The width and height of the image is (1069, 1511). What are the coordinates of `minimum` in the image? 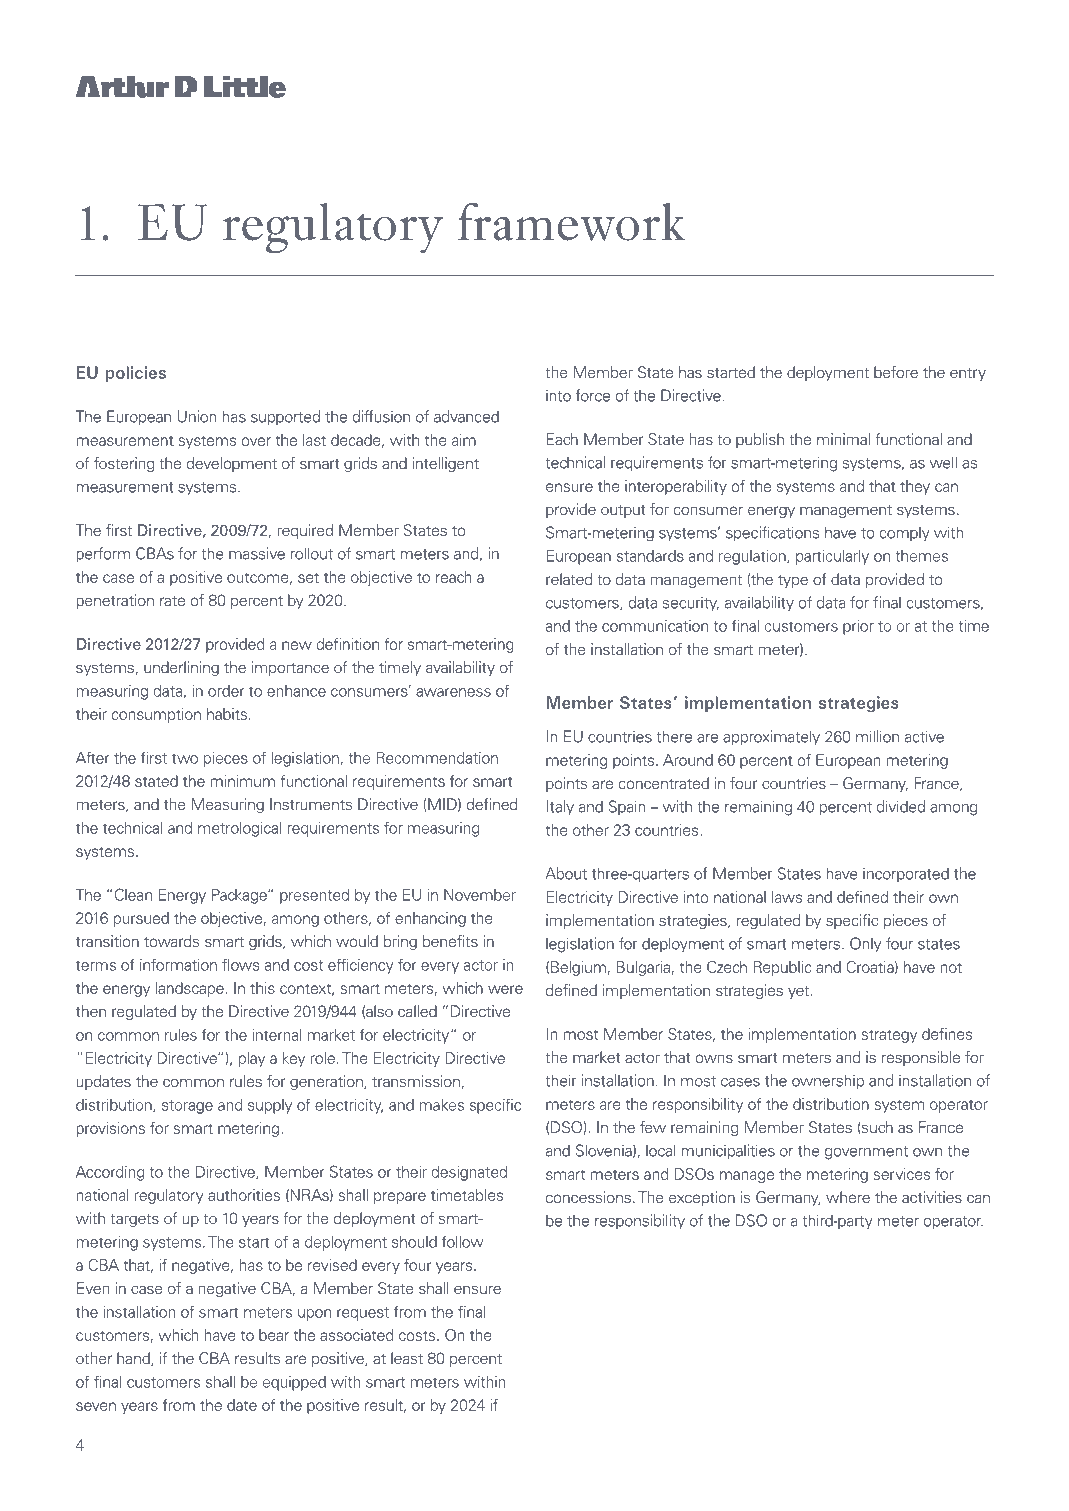 It's located at (242, 781).
